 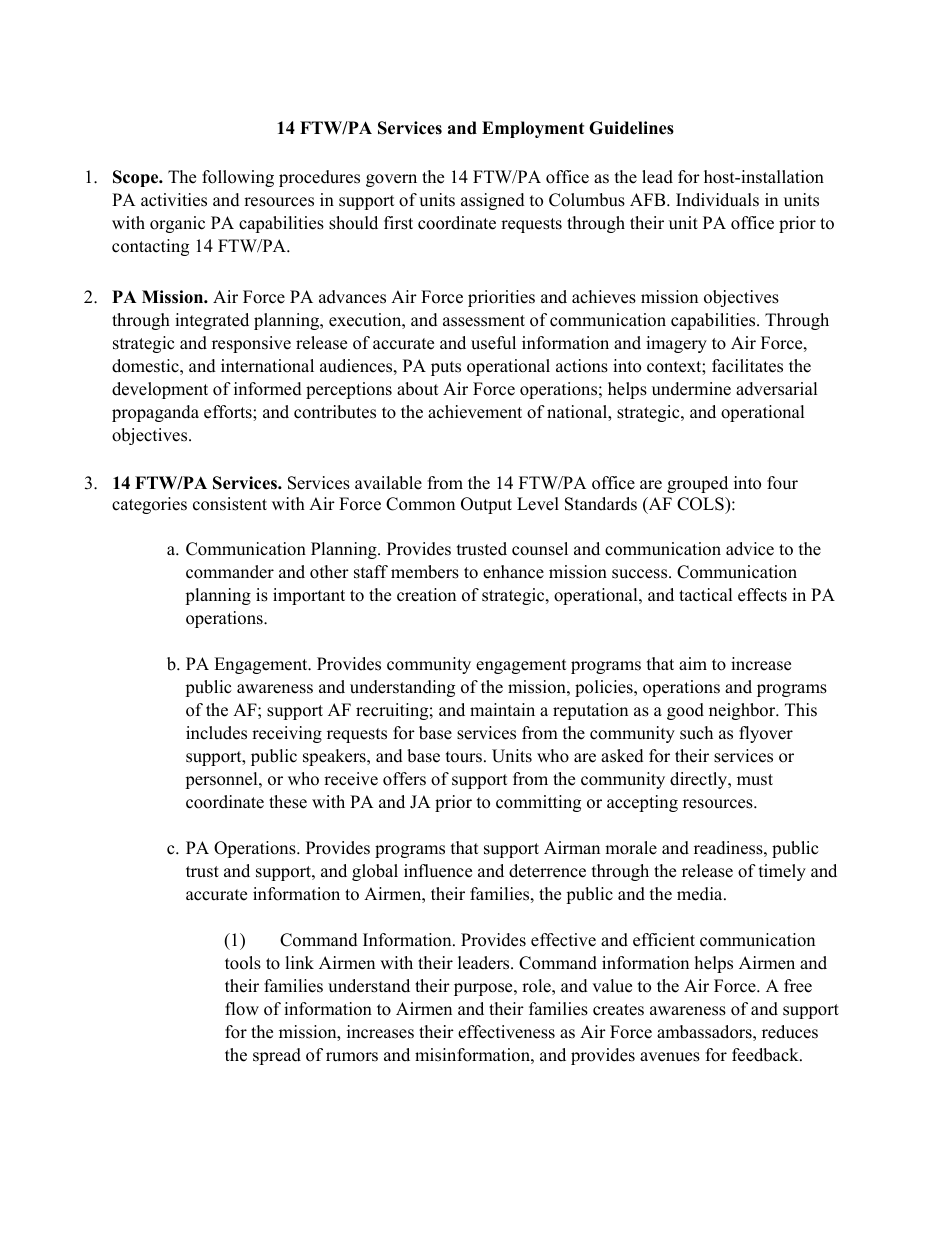 What do you see at coordinates (242, 1009) in the document?
I see `flow` at bounding box center [242, 1009].
